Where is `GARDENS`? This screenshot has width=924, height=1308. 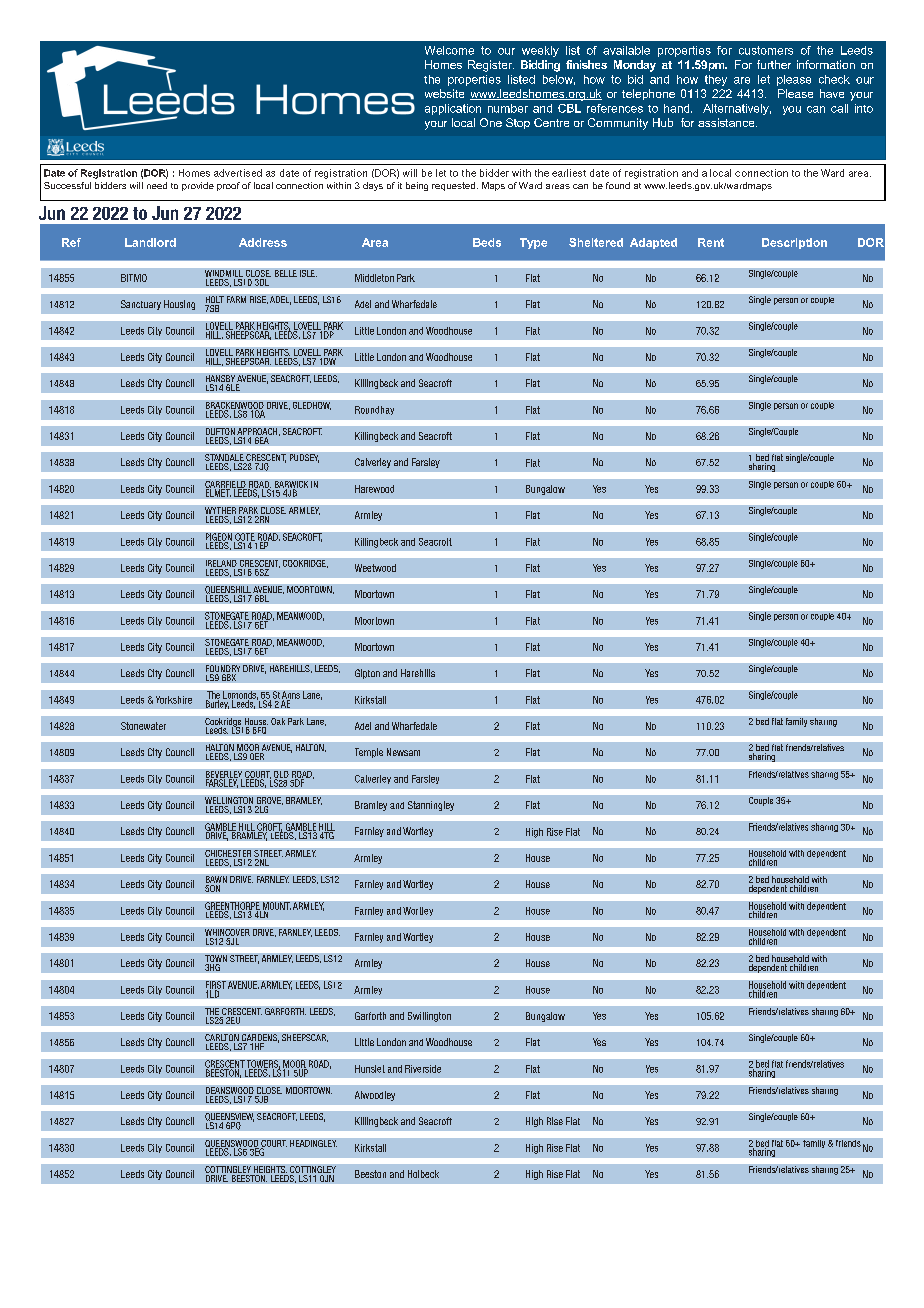 GARDENS is located at coordinates (259, 1039).
